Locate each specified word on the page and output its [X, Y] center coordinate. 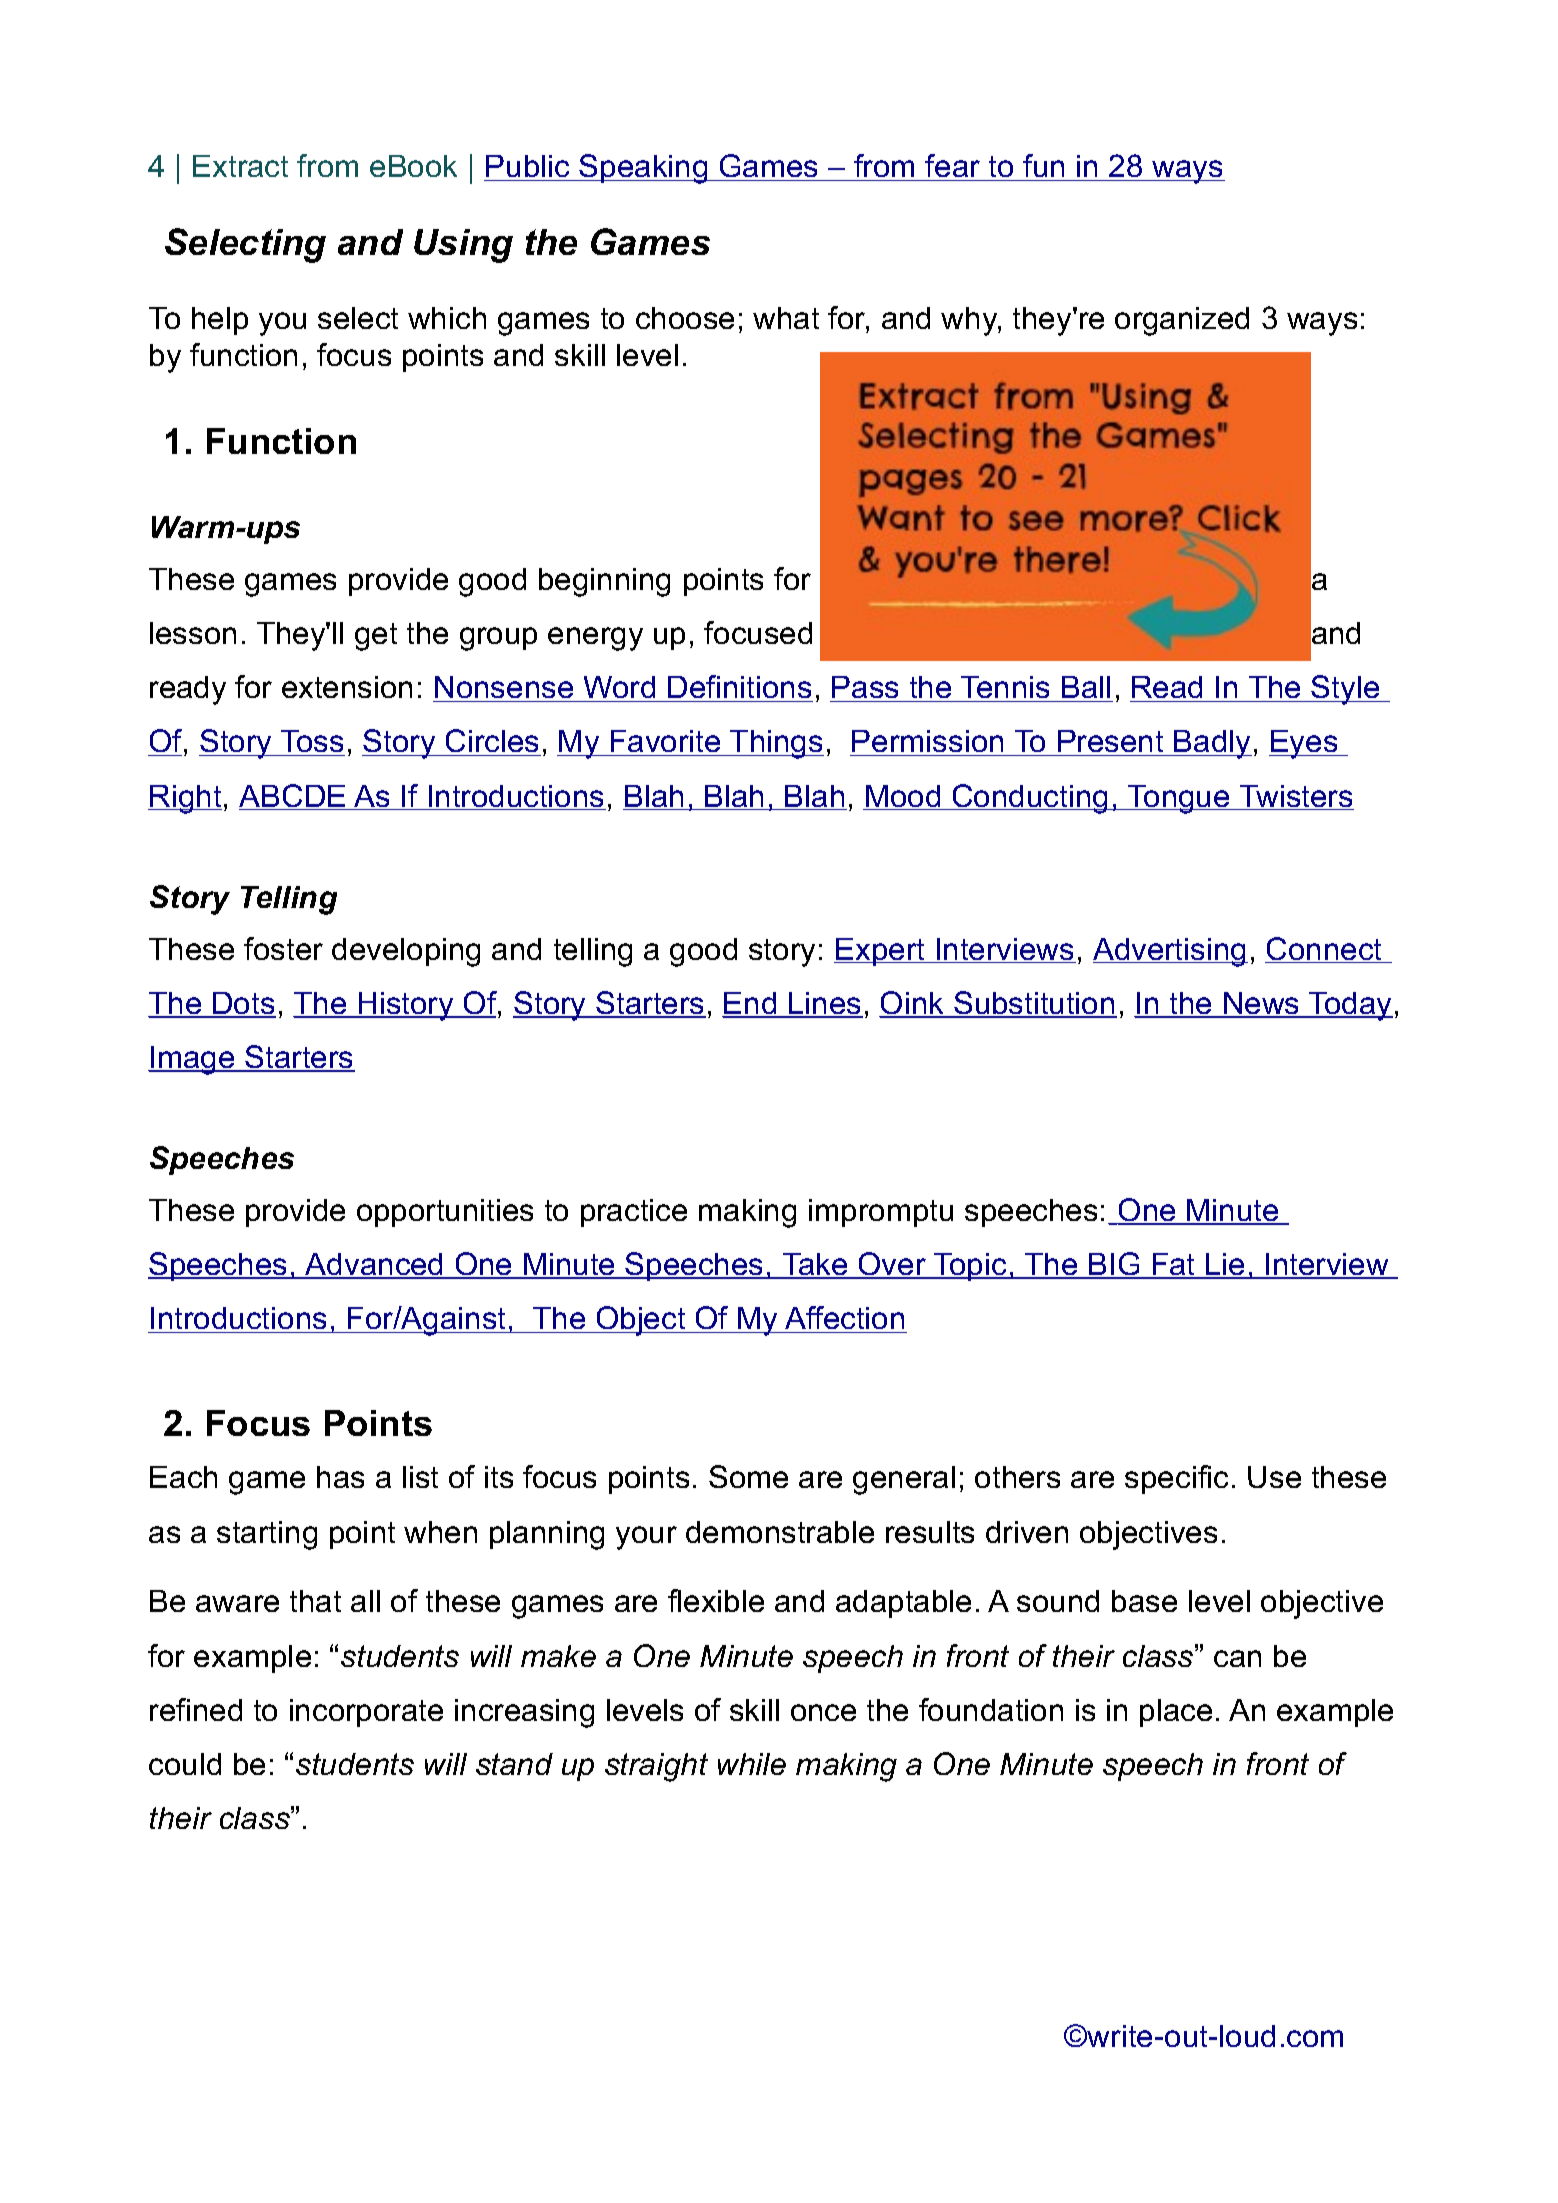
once [823, 1712]
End [751, 1004]
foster [283, 948]
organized [1182, 321]
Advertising [1170, 952]
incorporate [366, 1713]
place [1176, 1713]
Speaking [644, 169]
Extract [240, 166]
